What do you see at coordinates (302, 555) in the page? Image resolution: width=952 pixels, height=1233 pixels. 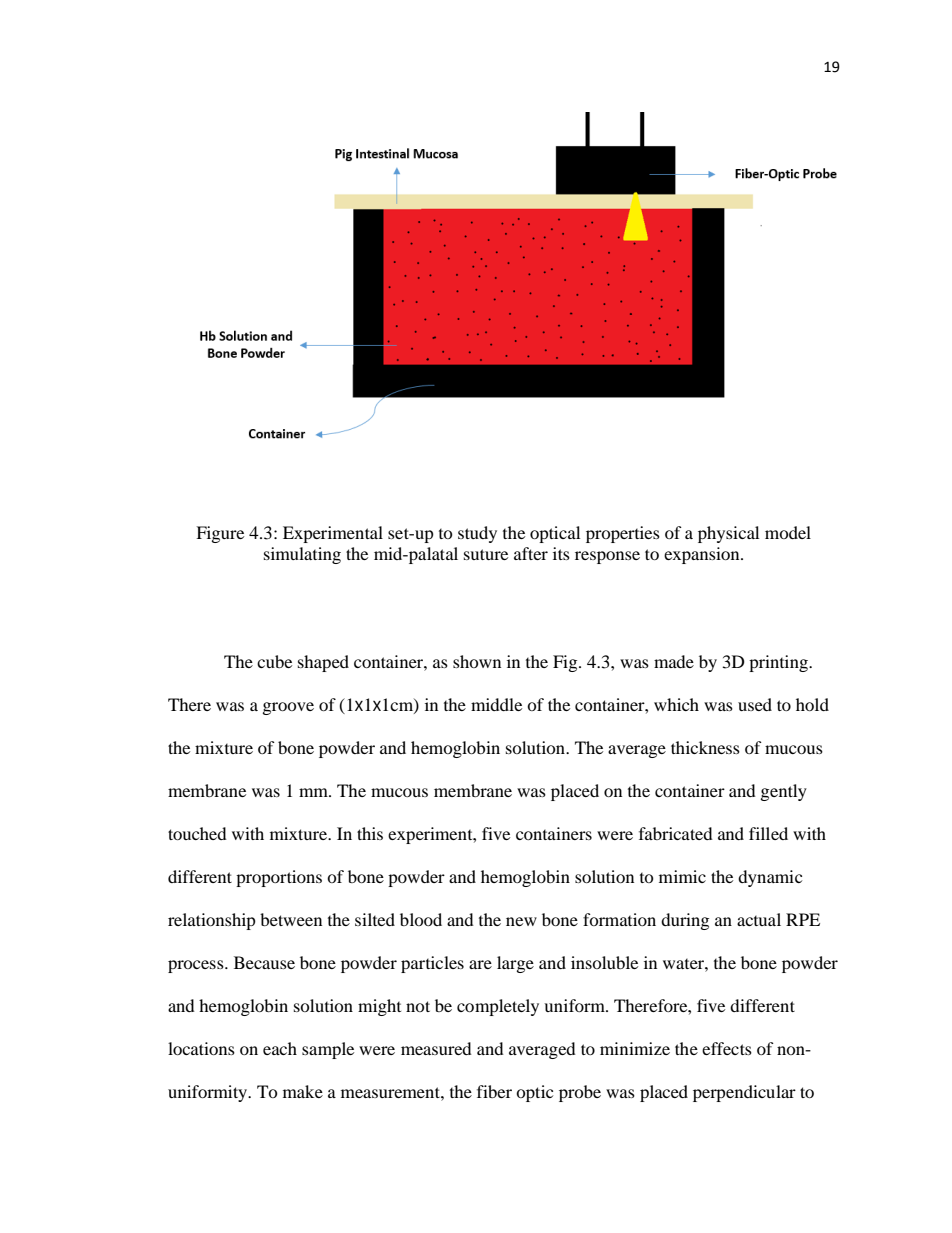 I see `simulating` at bounding box center [302, 555].
